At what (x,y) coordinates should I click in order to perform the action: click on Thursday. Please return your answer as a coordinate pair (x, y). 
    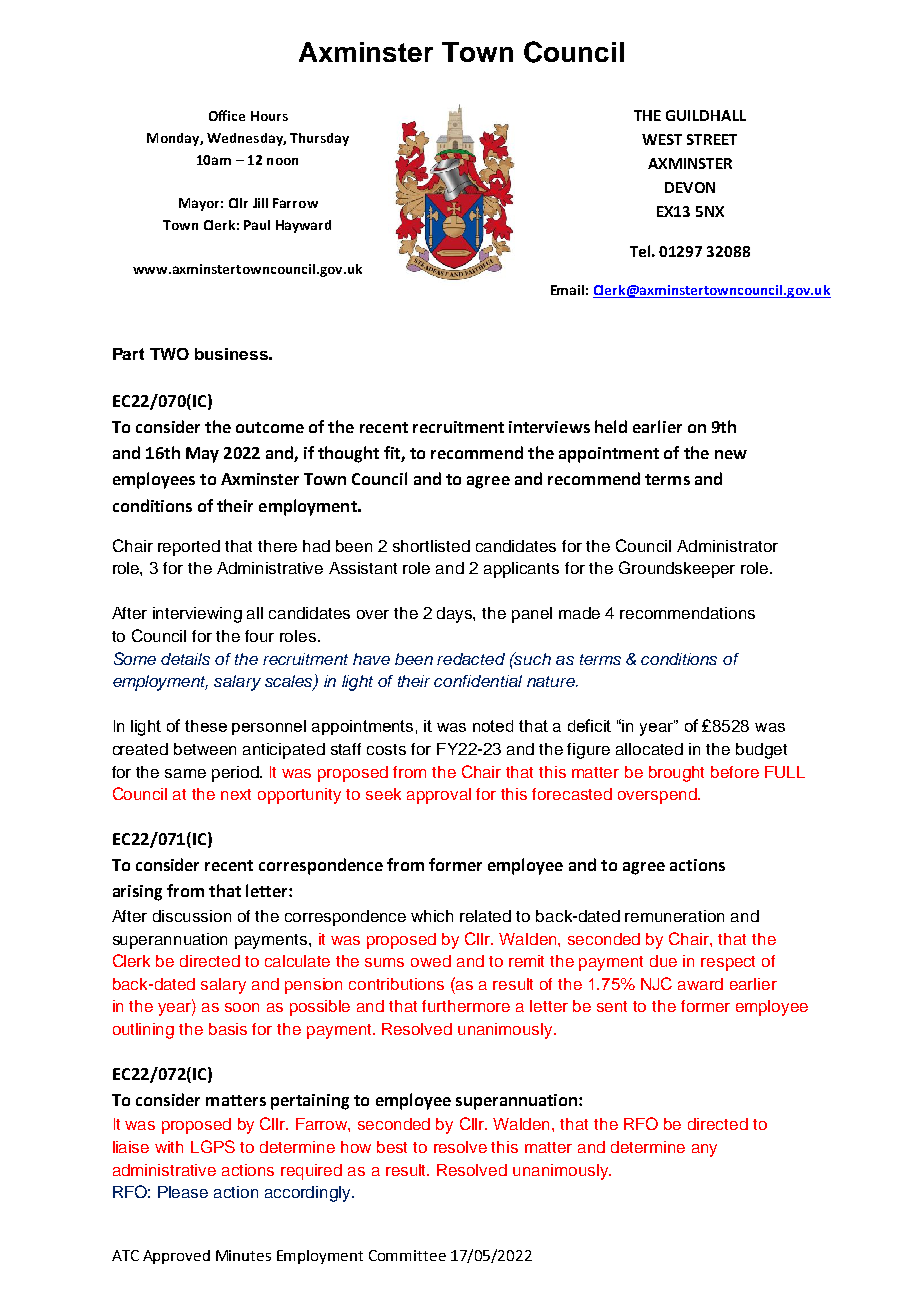
    Looking at the image, I should click on (319, 139).
